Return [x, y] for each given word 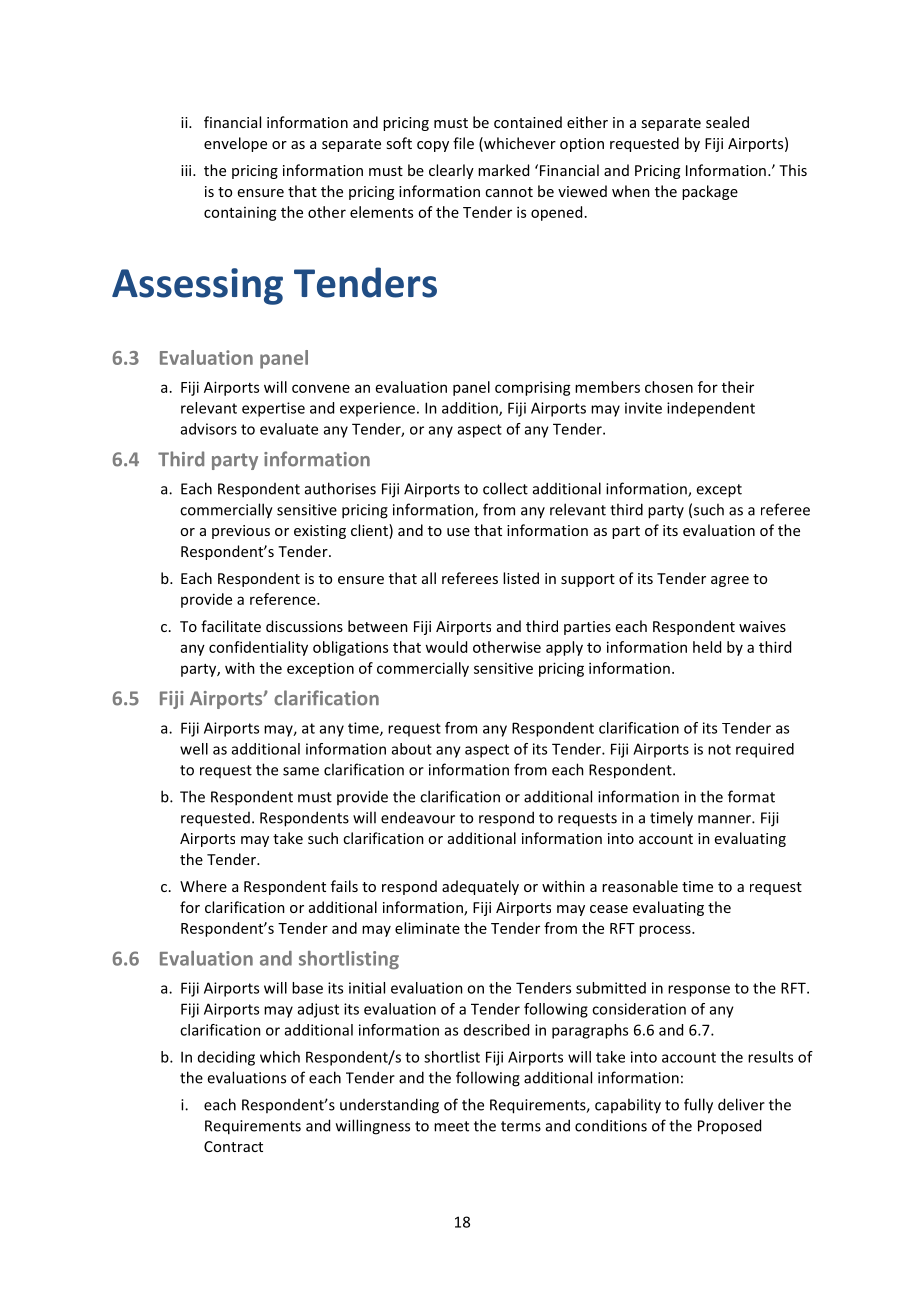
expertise [273, 409]
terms [521, 1126]
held [707, 647]
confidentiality [258, 648]
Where [203, 886]
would [446, 647]
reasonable [640, 886]
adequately [480, 887]
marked [503, 170]
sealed [727, 122]
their [738, 387]
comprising [533, 388]
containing [240, 214]
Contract [233, 1146]
